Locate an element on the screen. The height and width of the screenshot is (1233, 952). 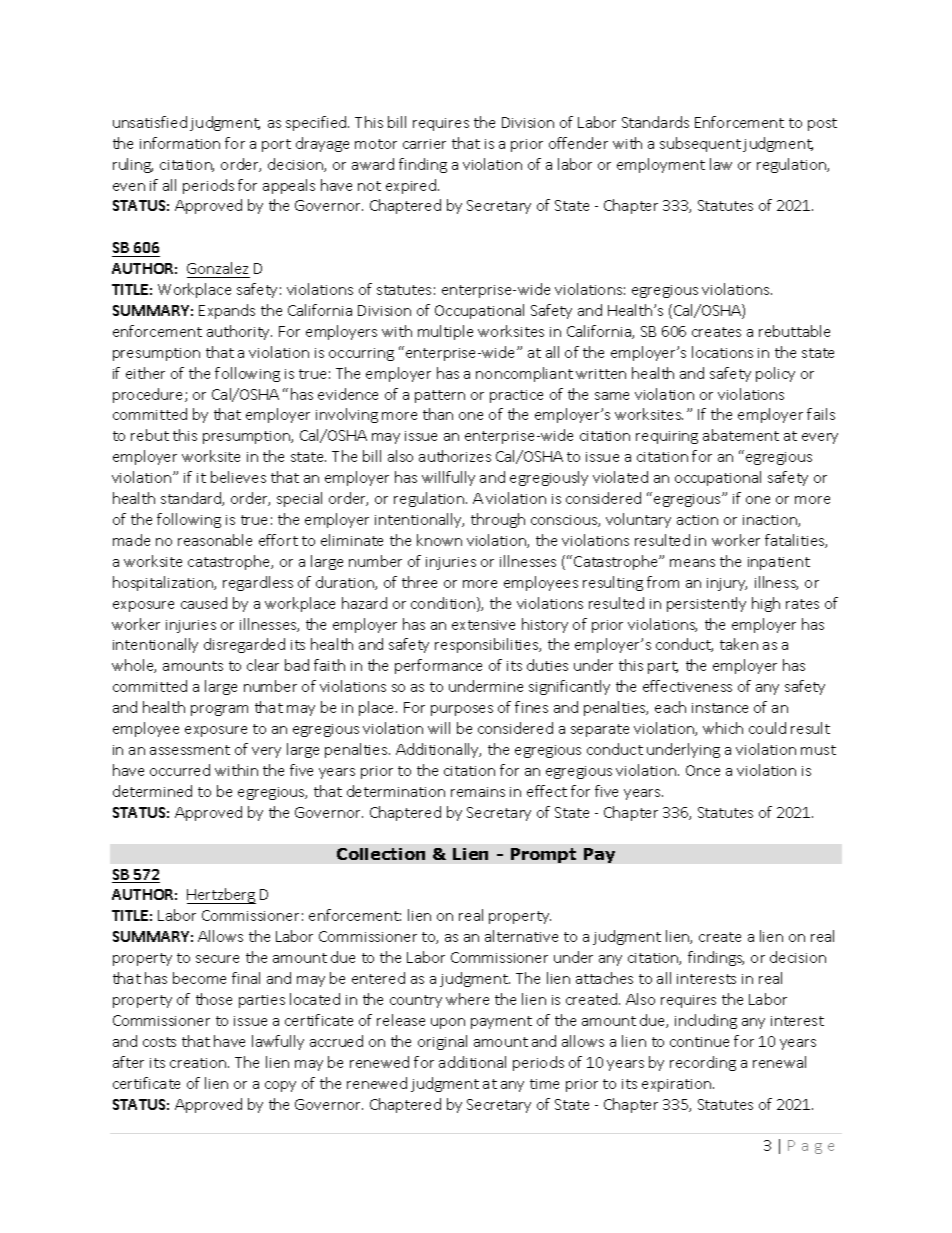
Once is located at coordinates (703, 770).
